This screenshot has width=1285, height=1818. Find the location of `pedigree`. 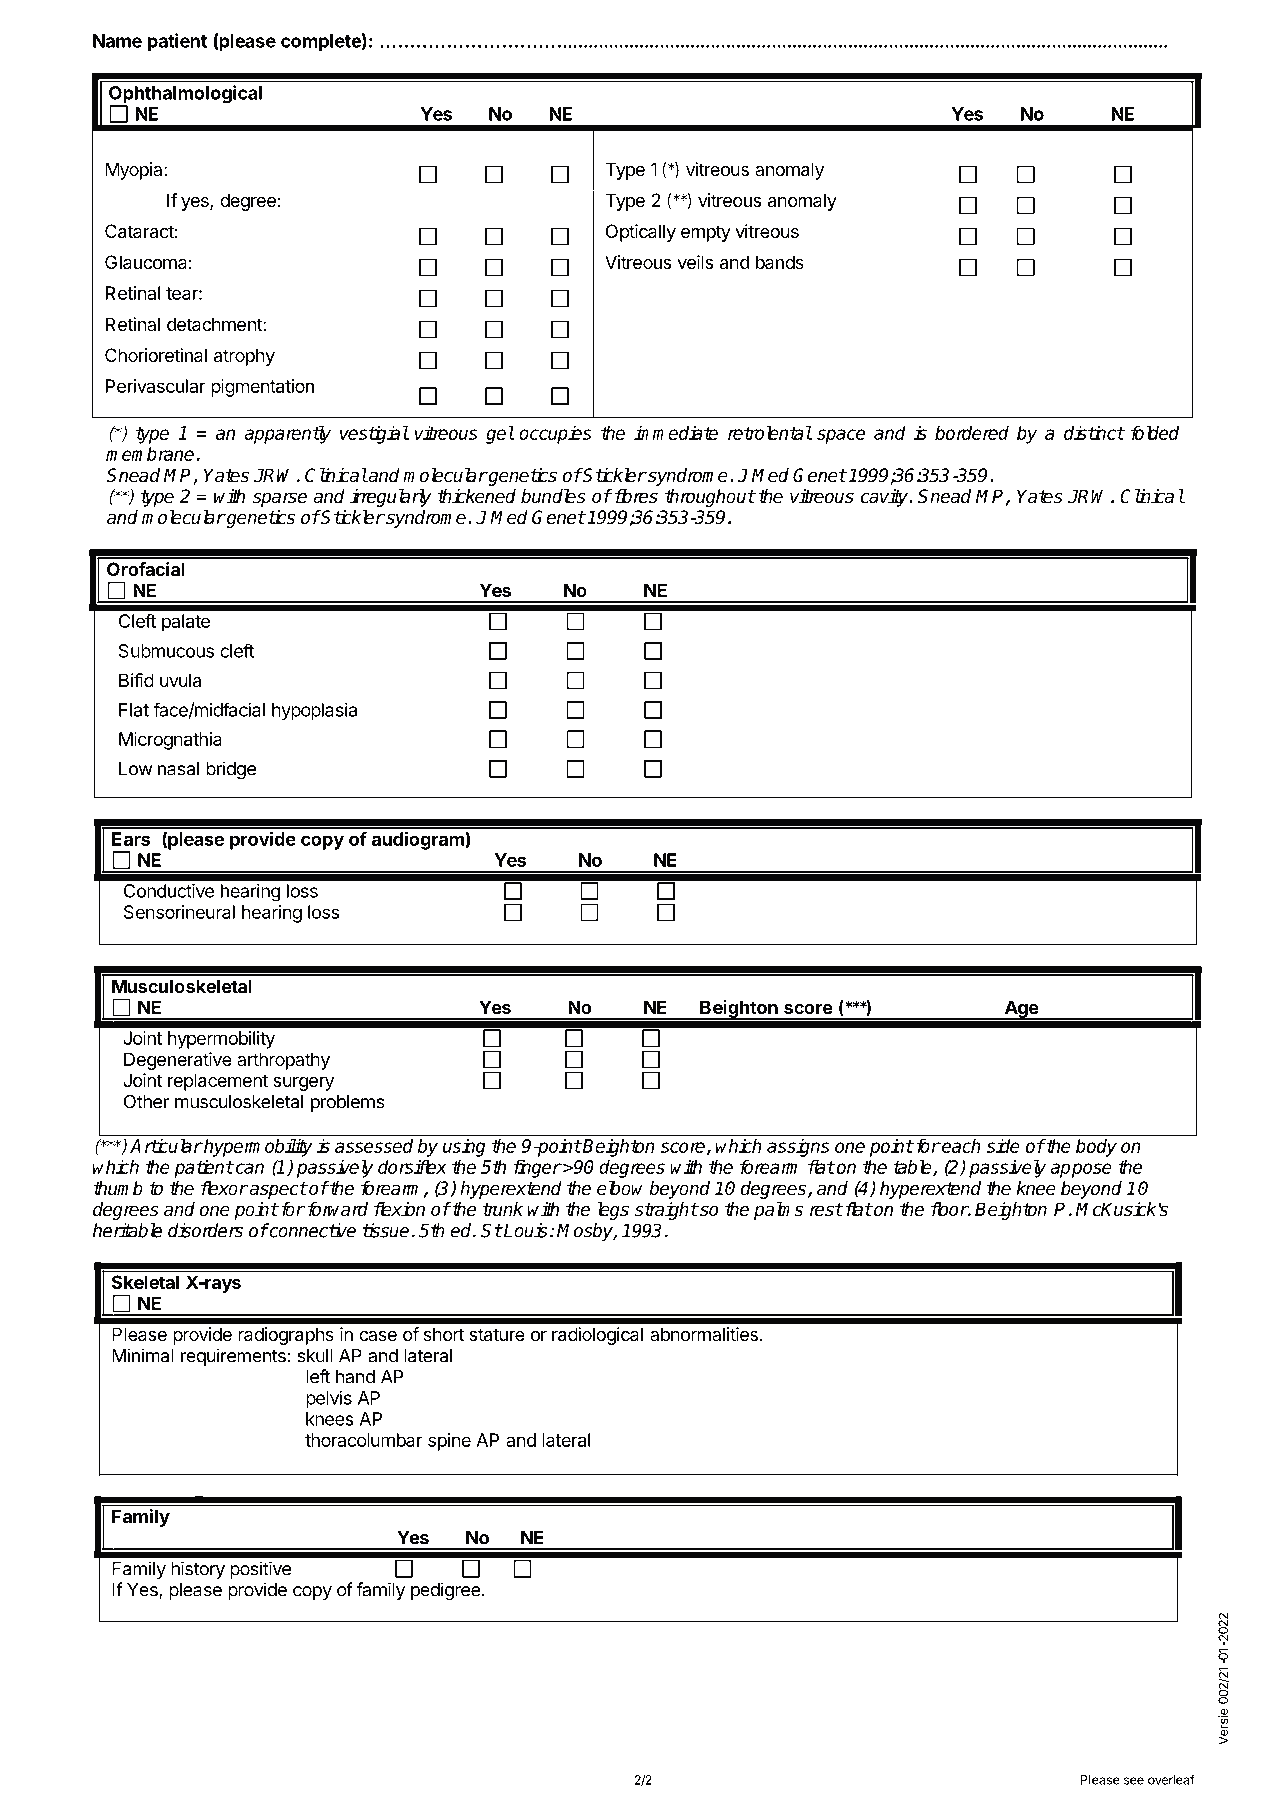

pedigree is located at coordinates (446, 1591).
